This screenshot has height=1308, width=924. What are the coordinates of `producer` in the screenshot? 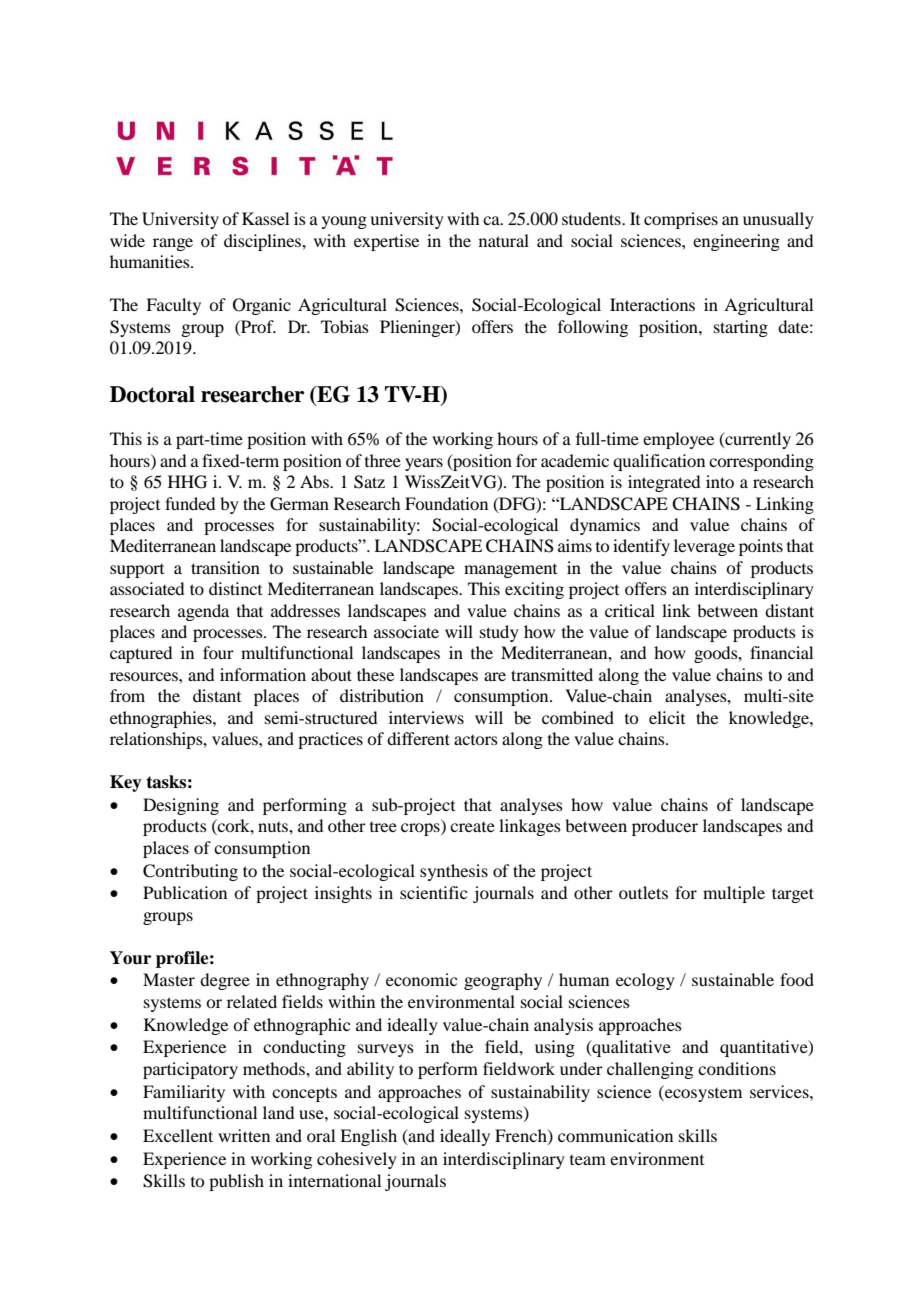 It's located at (665, 827).
